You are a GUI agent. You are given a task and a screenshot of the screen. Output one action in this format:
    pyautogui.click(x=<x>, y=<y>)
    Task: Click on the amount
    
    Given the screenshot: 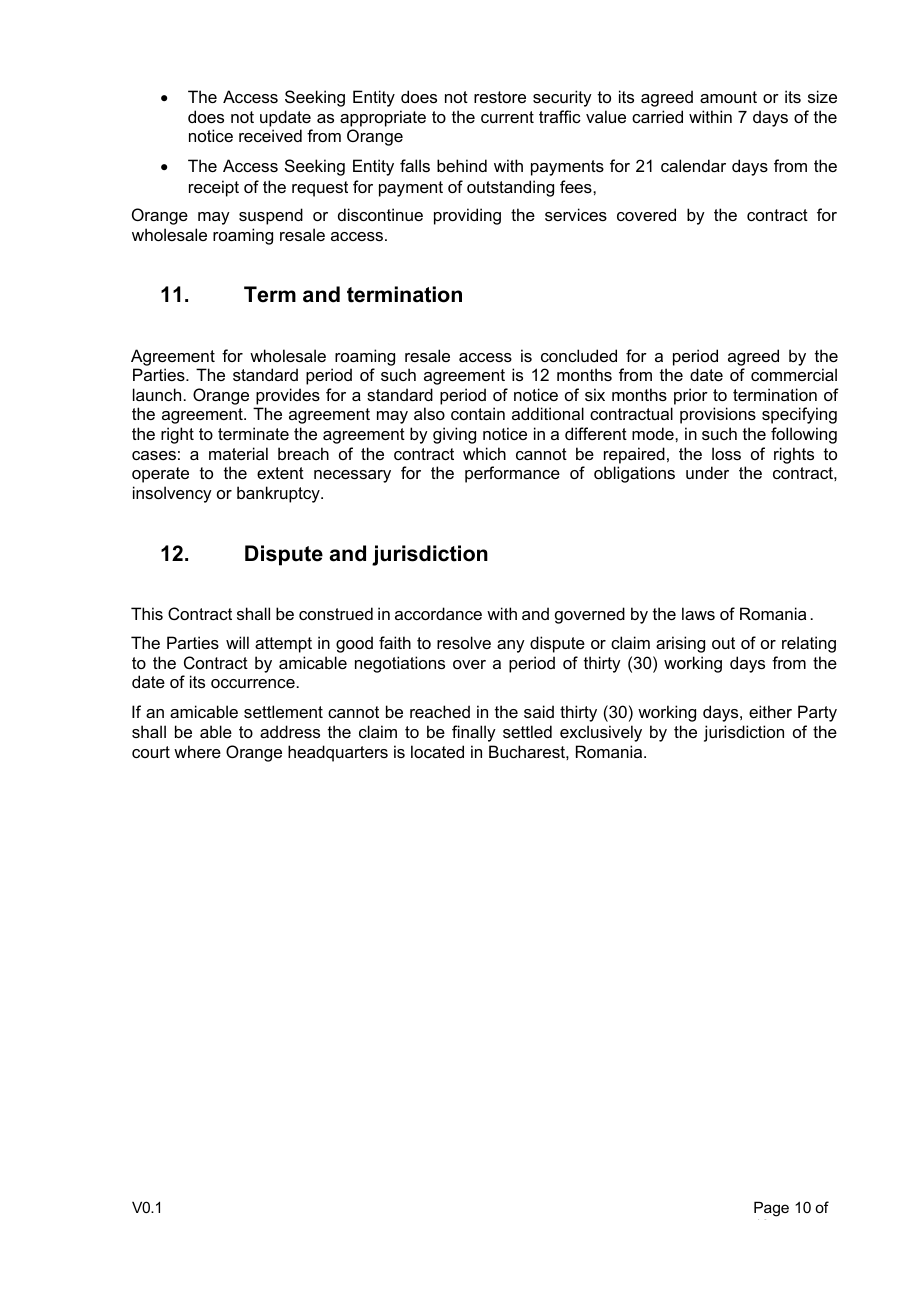 What is the action you would take?
    pyautogui.click(x=728, y=97)
